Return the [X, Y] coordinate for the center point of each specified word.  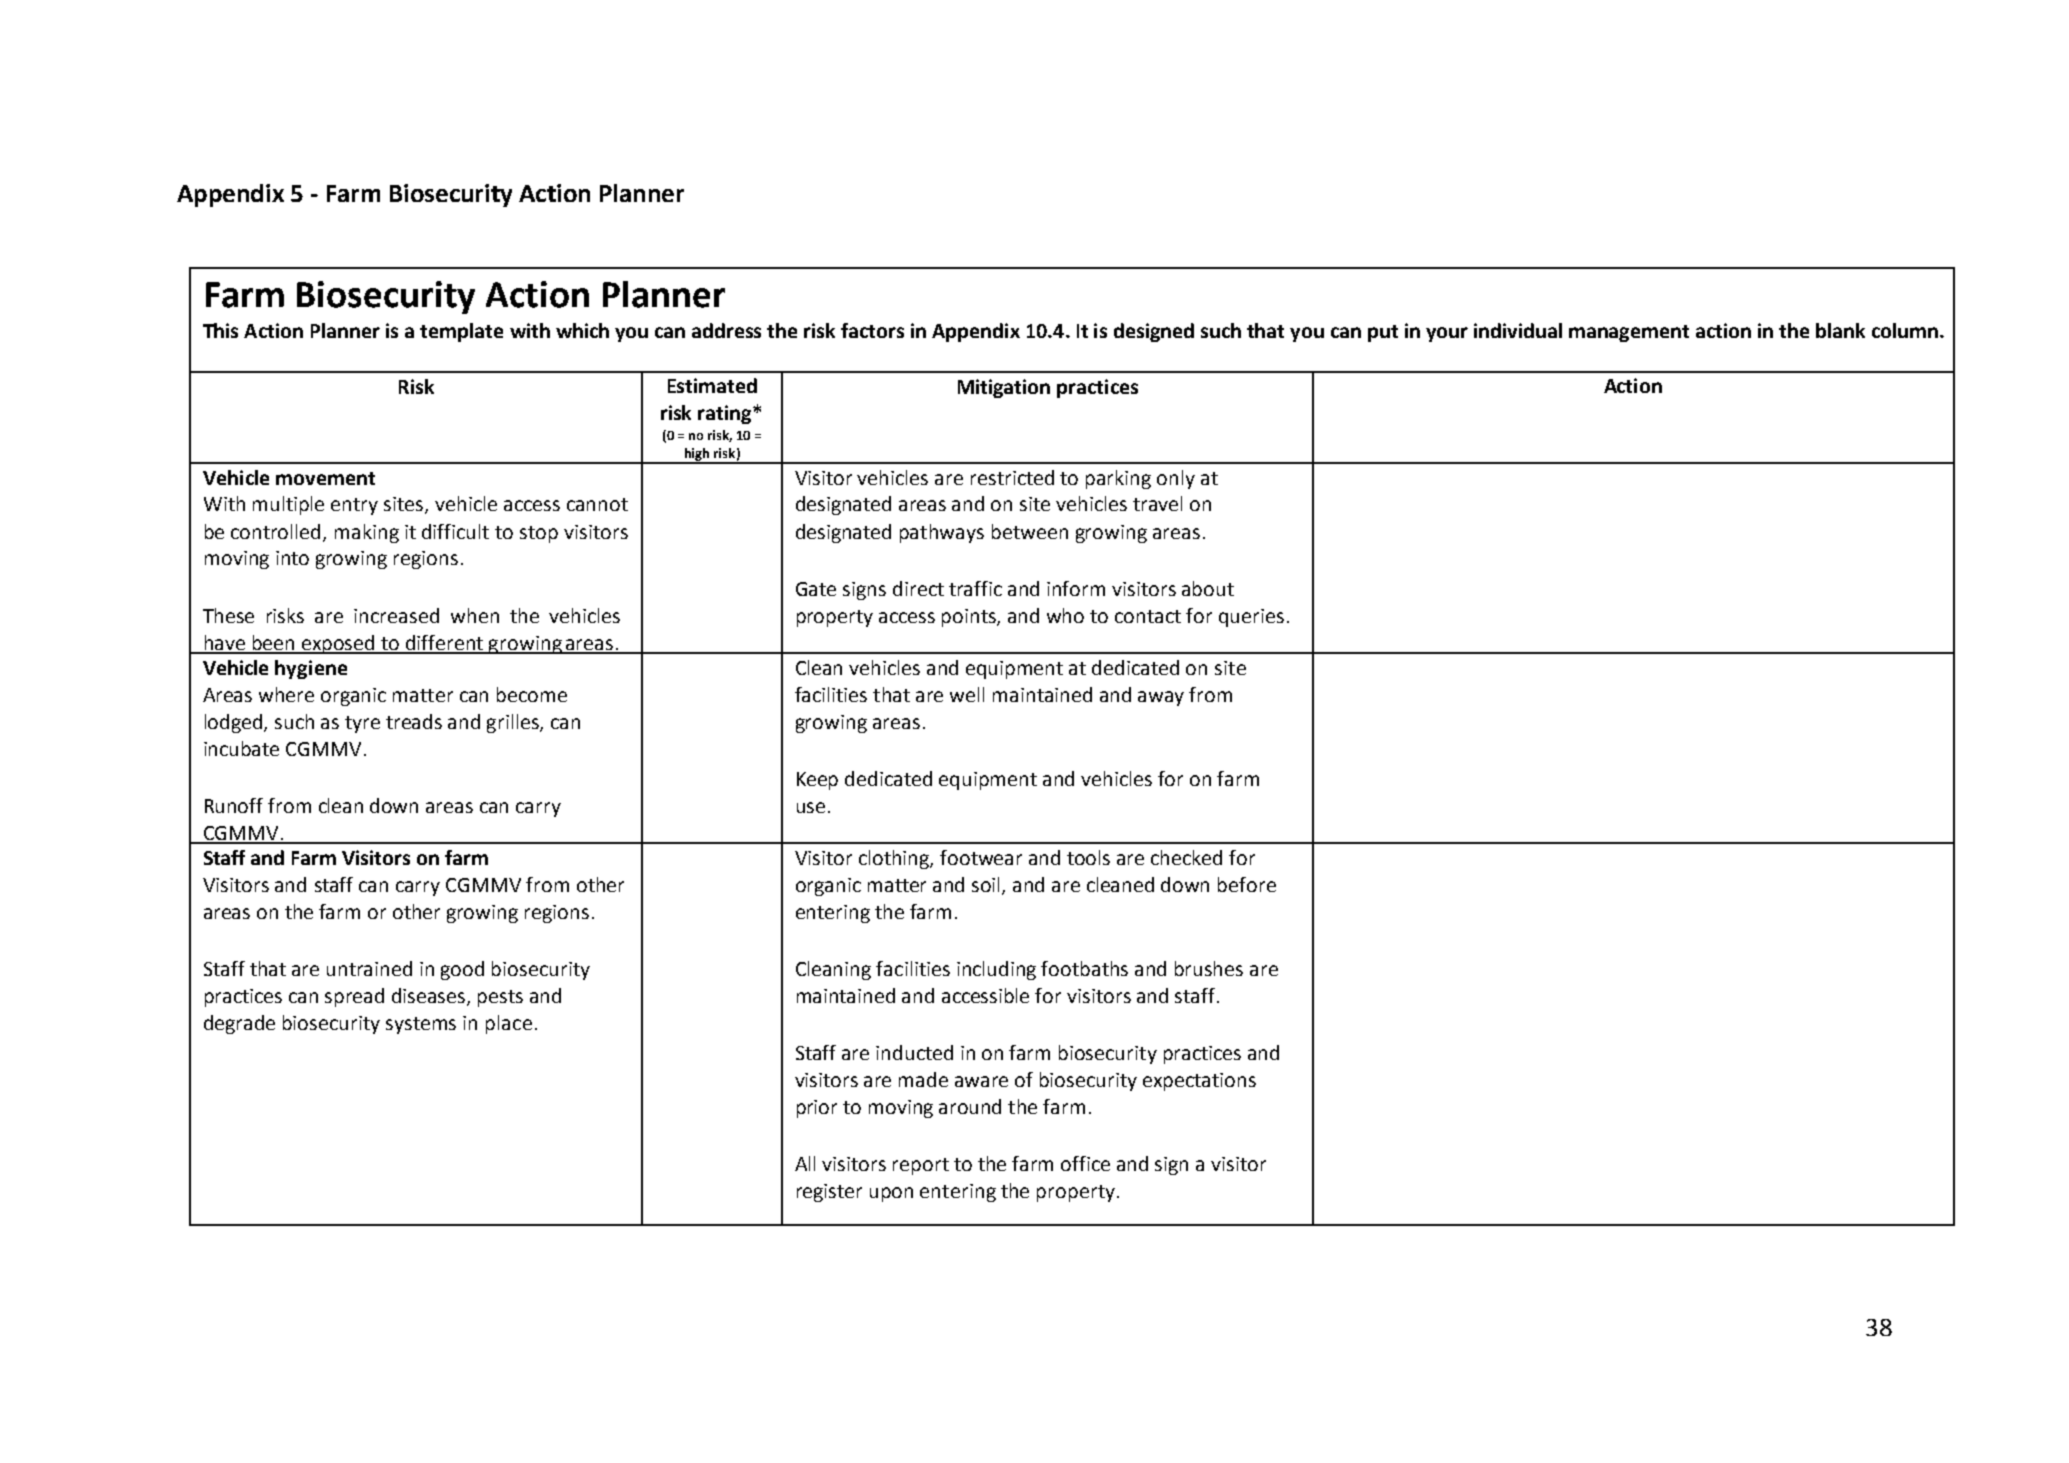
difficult [455, 531]
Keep [817, 781]
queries [1251, 618]
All [805, 1163]
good [462, 970]
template [461, 332]
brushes [1209, 968]
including [996, 970]
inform [1076, 588]
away [1161, 698]
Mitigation [1004, 388]
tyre [362, 724]
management [1629, 333]
